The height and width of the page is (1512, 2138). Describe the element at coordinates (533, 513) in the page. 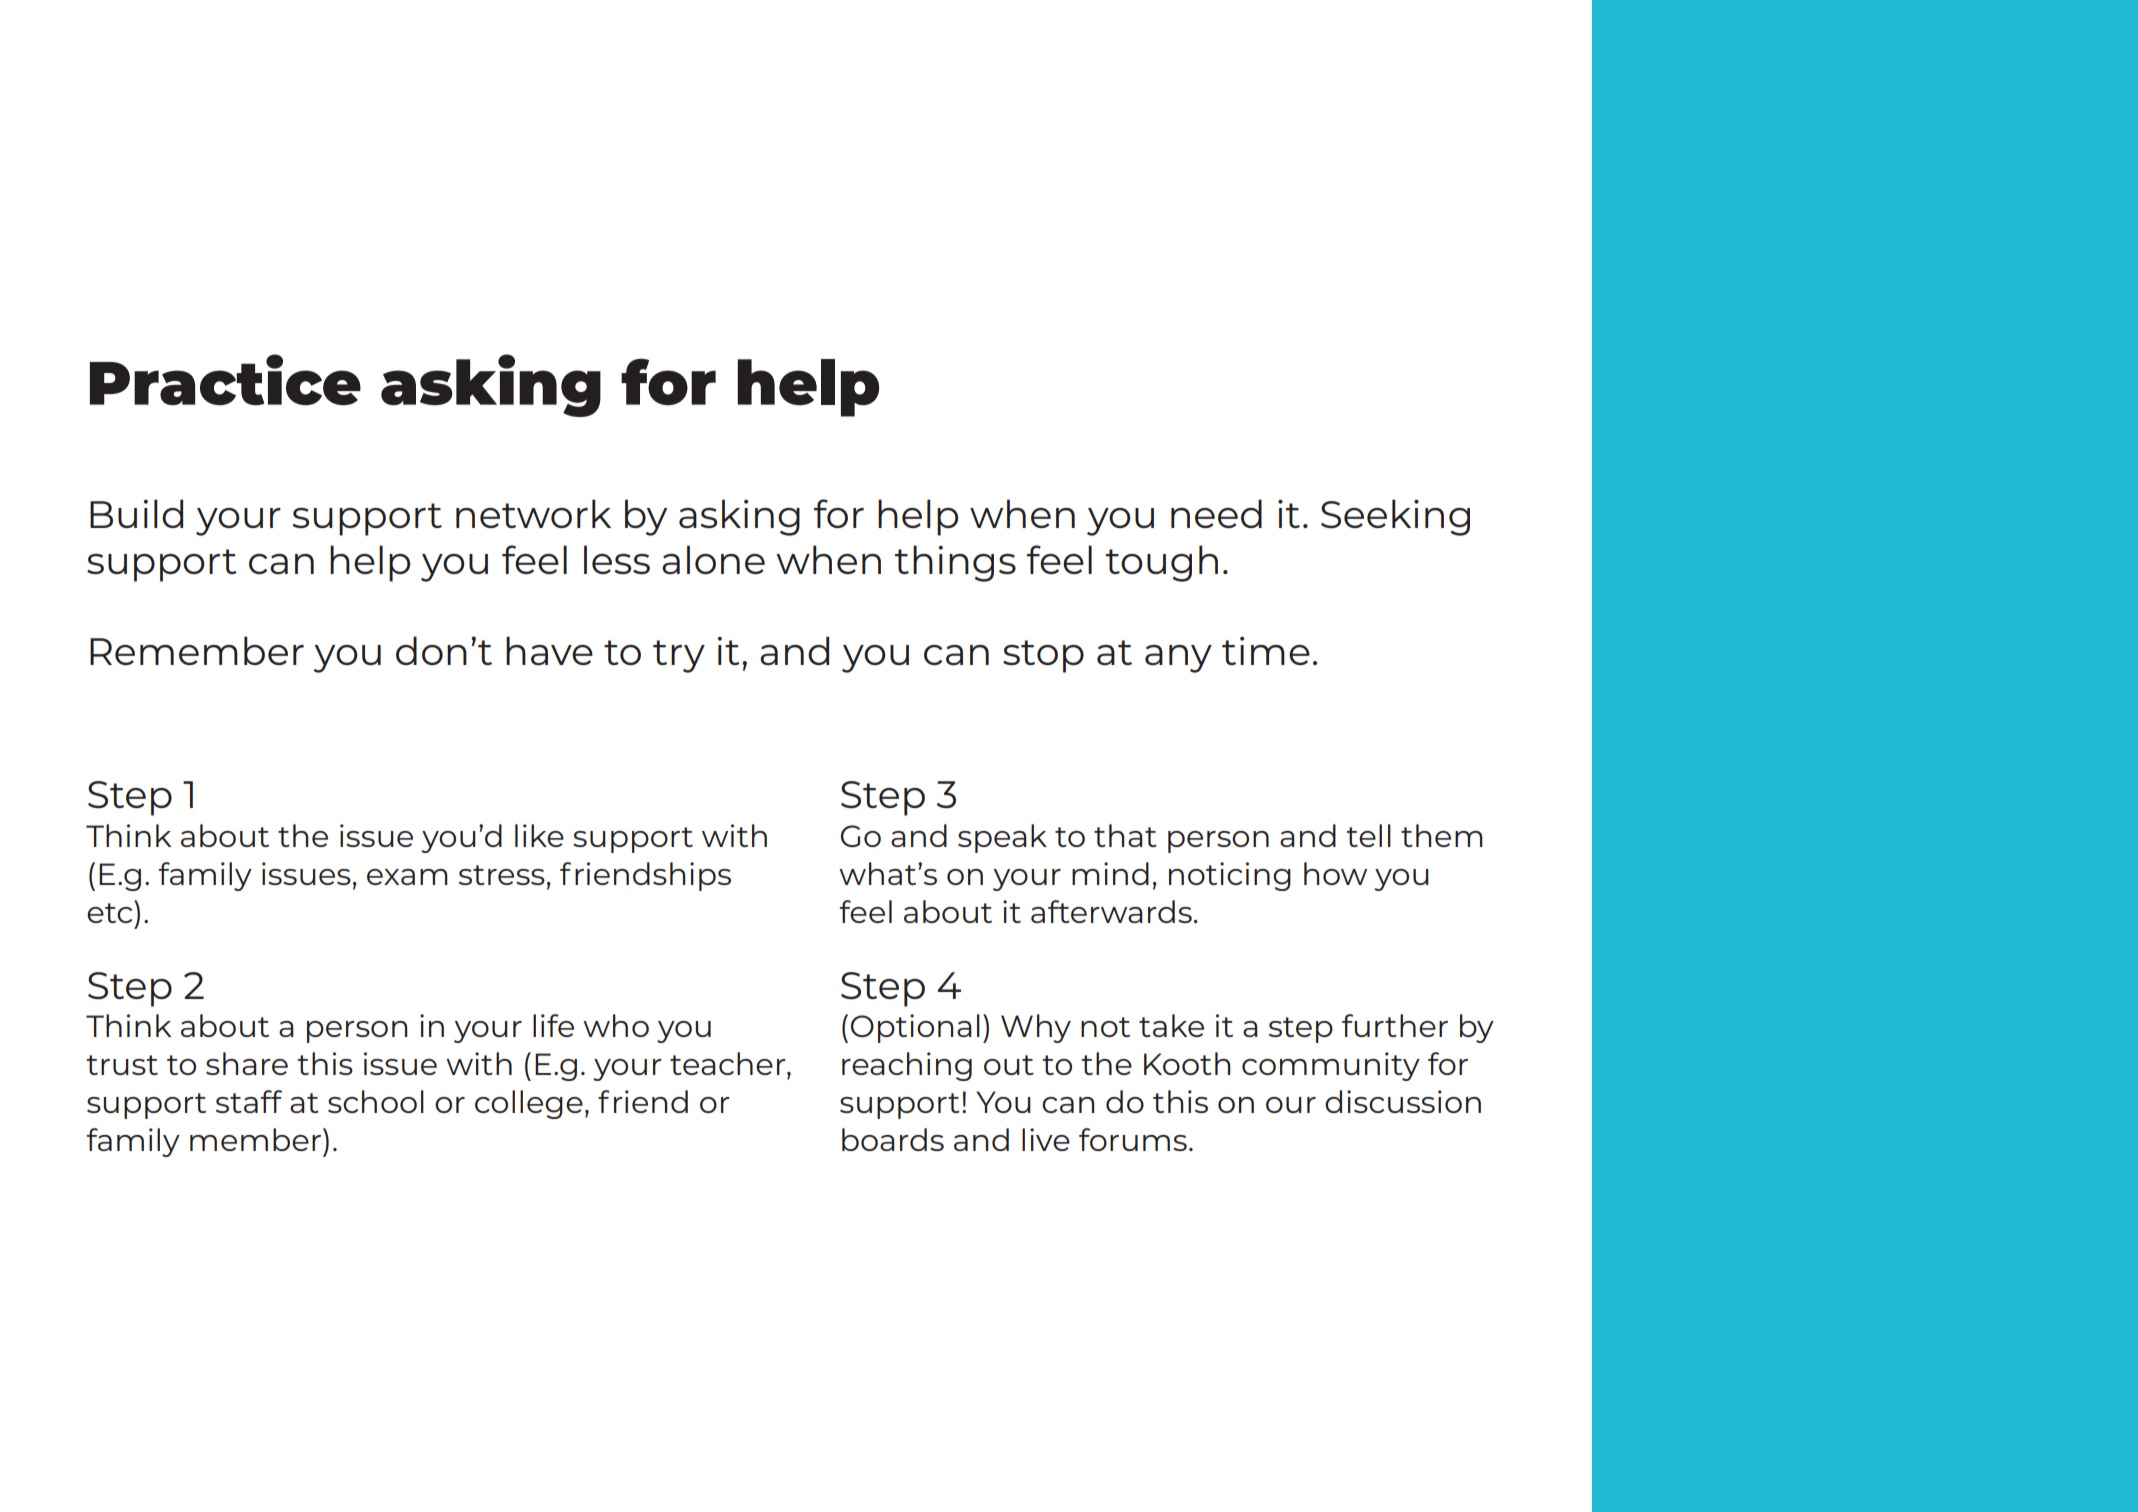

I see `network` at that location.
